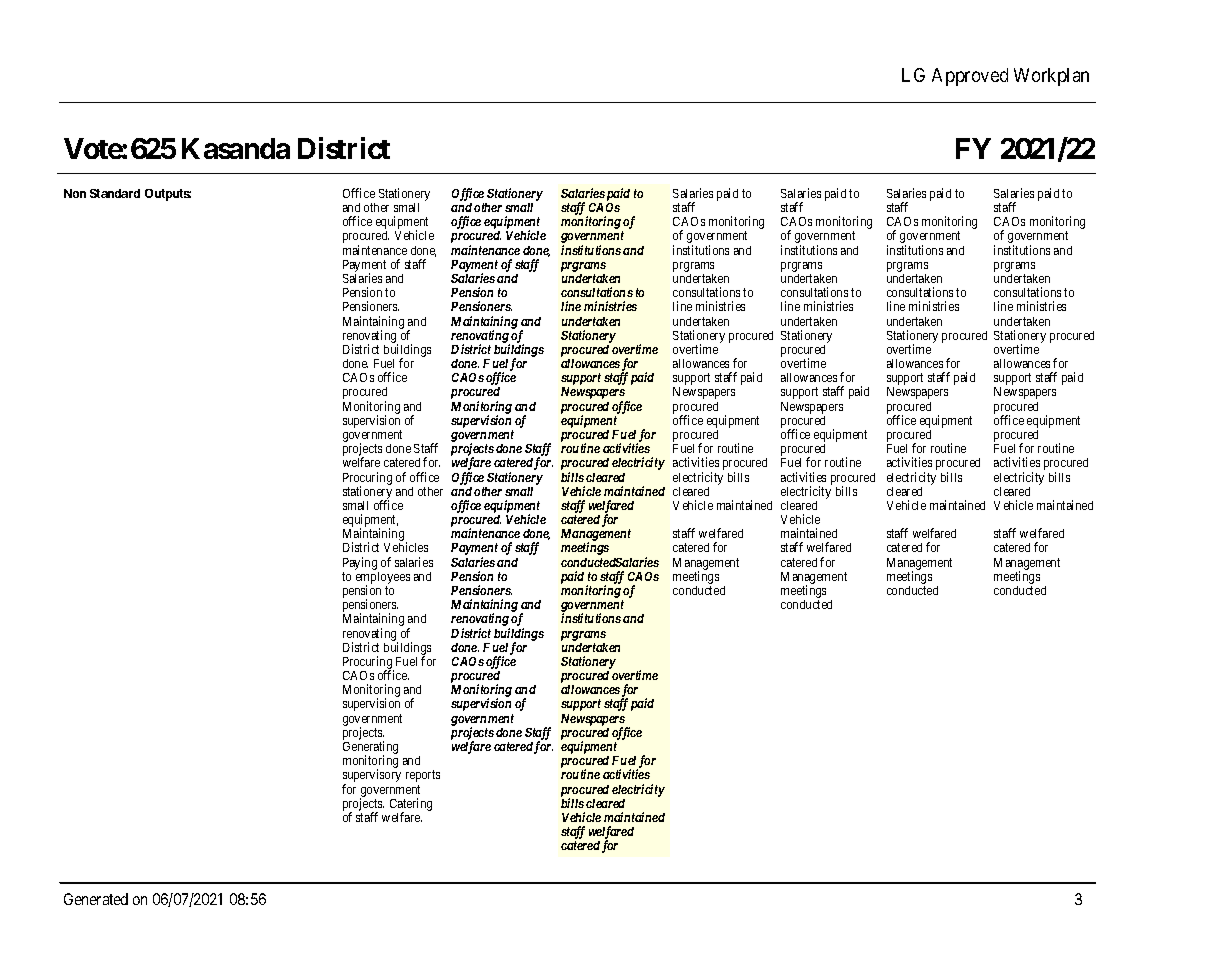 The image size is (1211, 980). I want to click on Paying, so click(360, 563).
